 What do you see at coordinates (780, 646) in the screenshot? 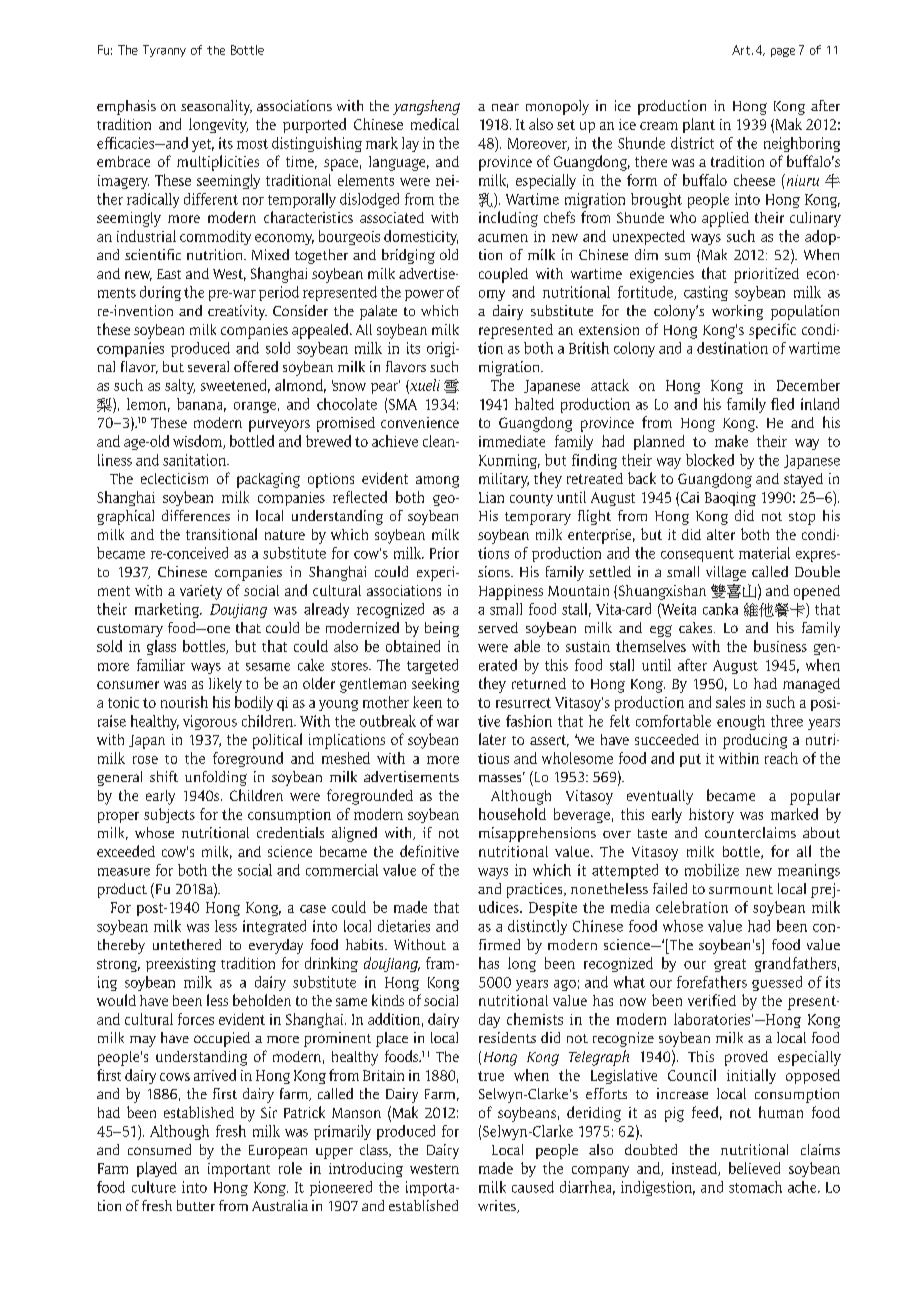
I see `business` at bounding box center [780, 646].
